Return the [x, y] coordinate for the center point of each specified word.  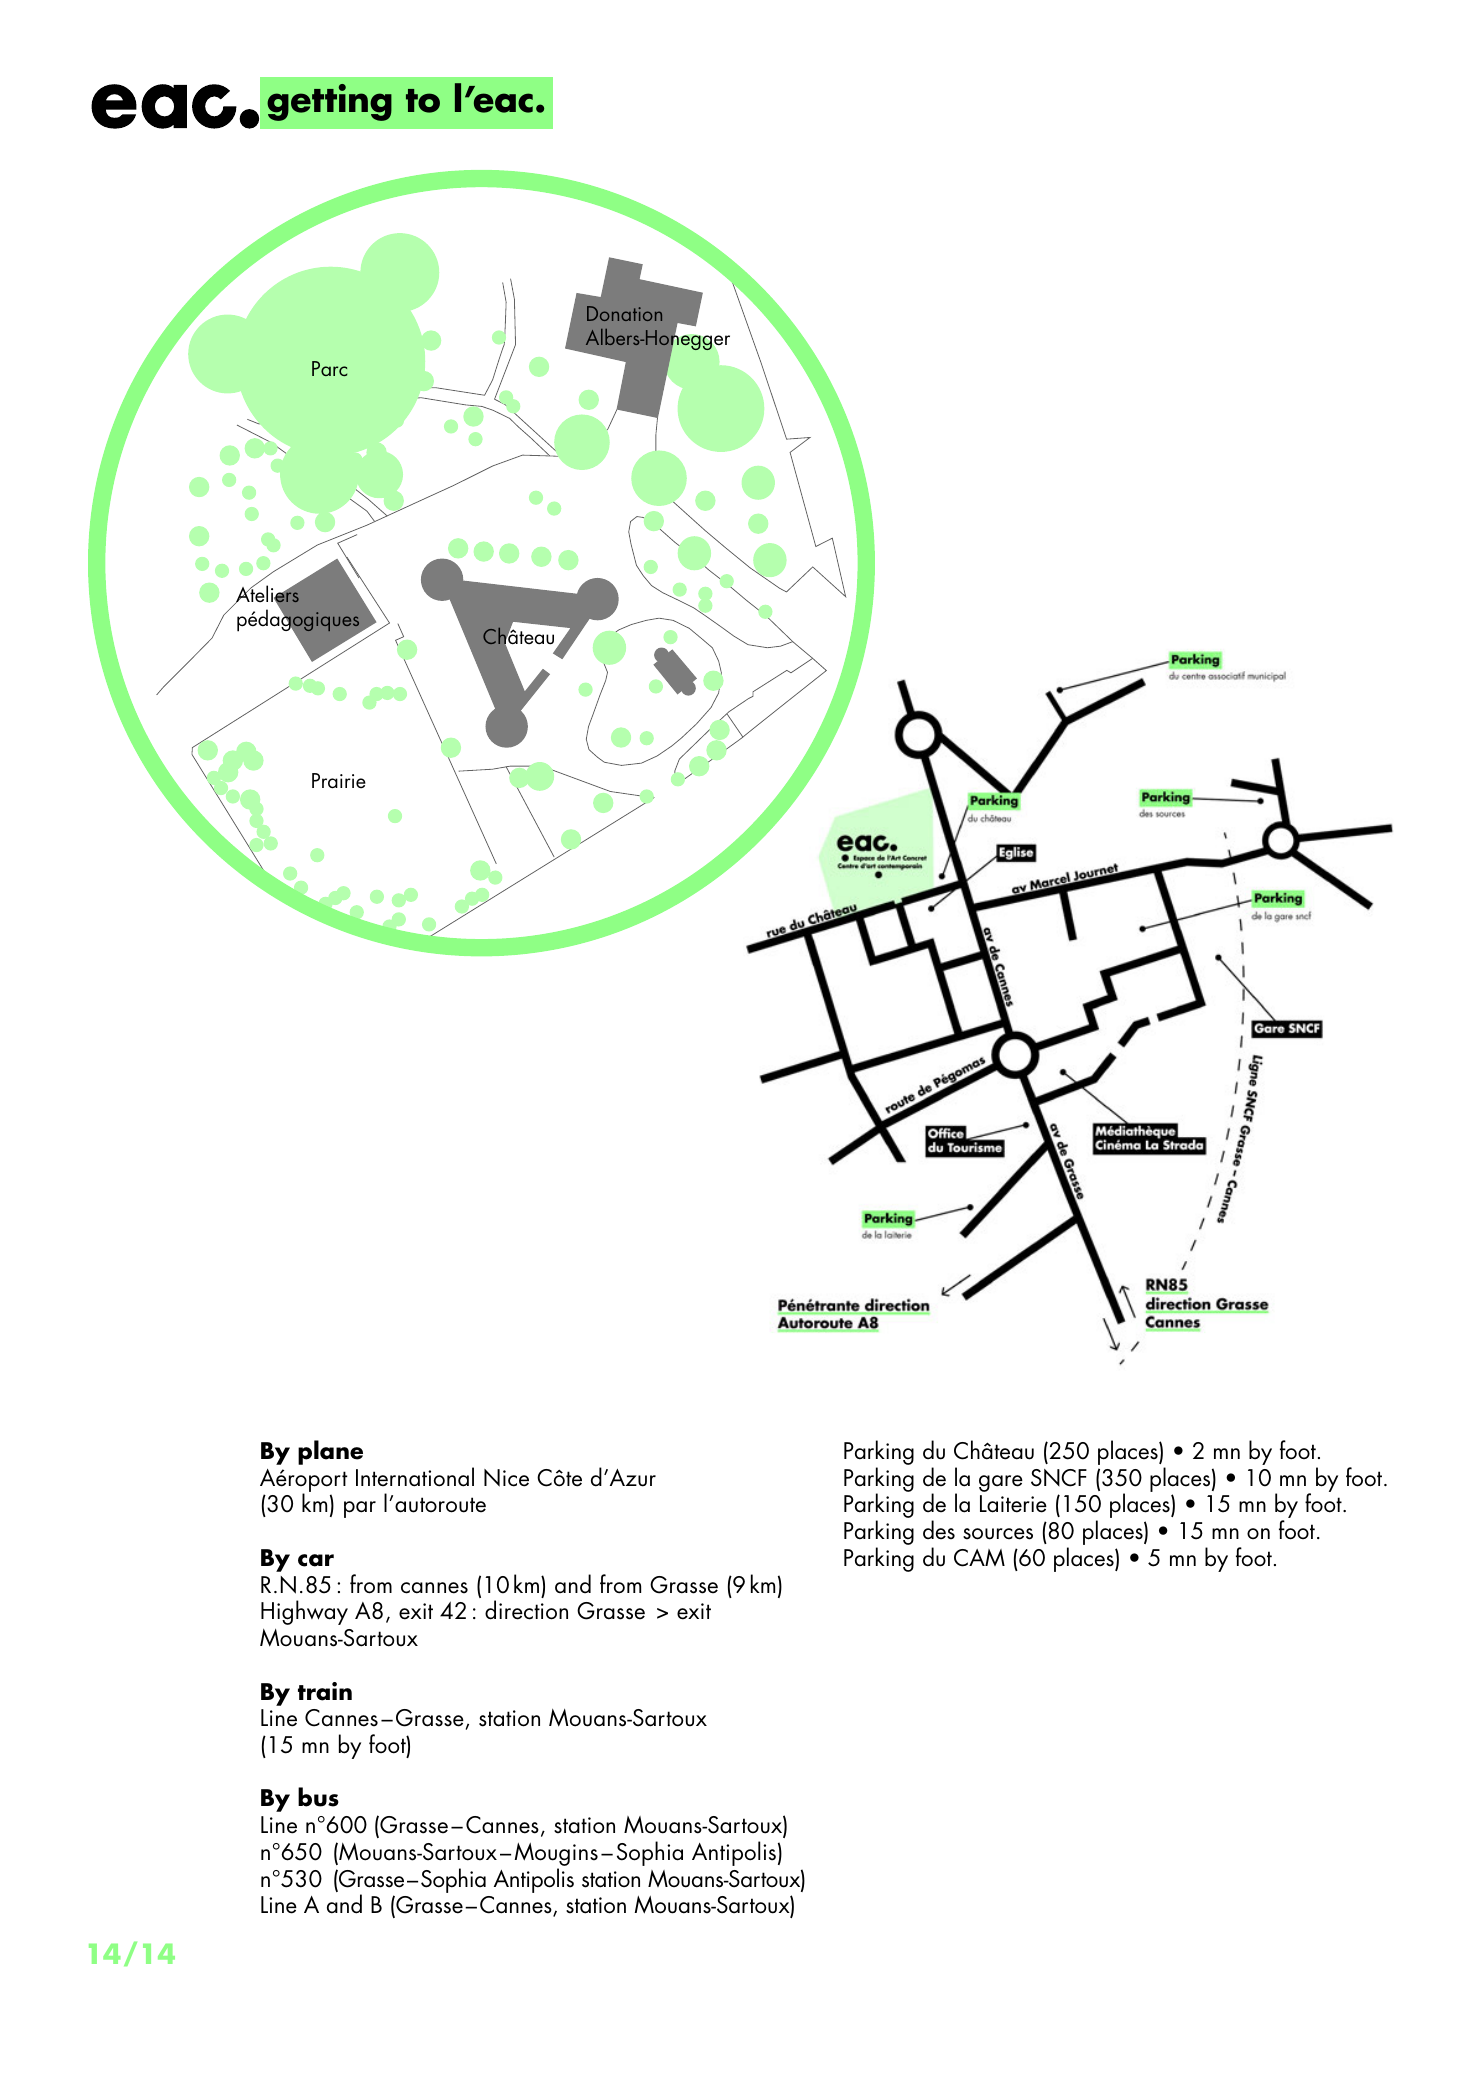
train [325, 1691]
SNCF [1059, 1478]
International [415, 1477]
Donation [624, 313]
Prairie [339, 781]
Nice [506, 1478]
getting [329, 102]
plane [330, 1452]
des [939, 1530]
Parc [329, 368]
